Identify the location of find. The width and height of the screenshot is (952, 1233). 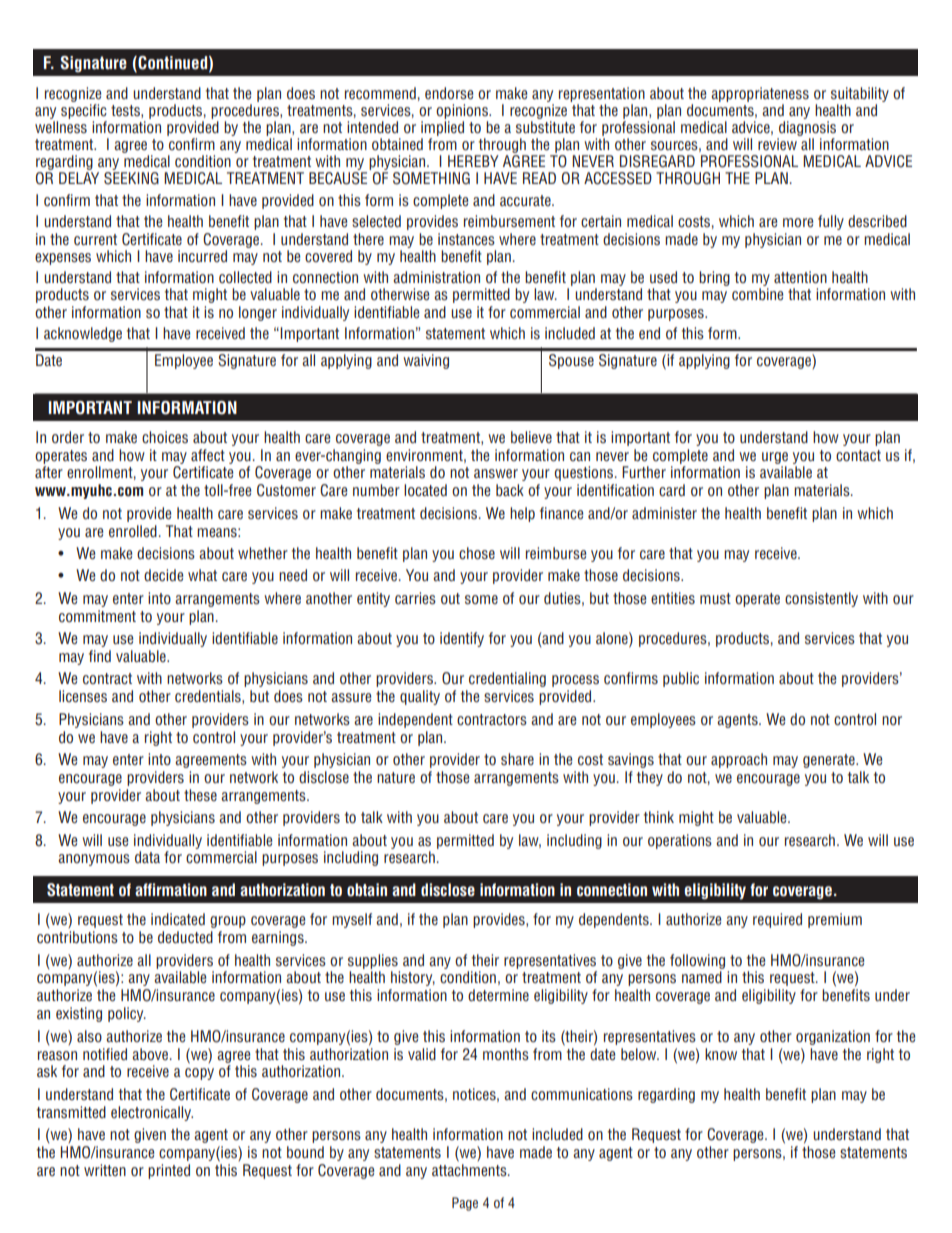
(100, 656).
